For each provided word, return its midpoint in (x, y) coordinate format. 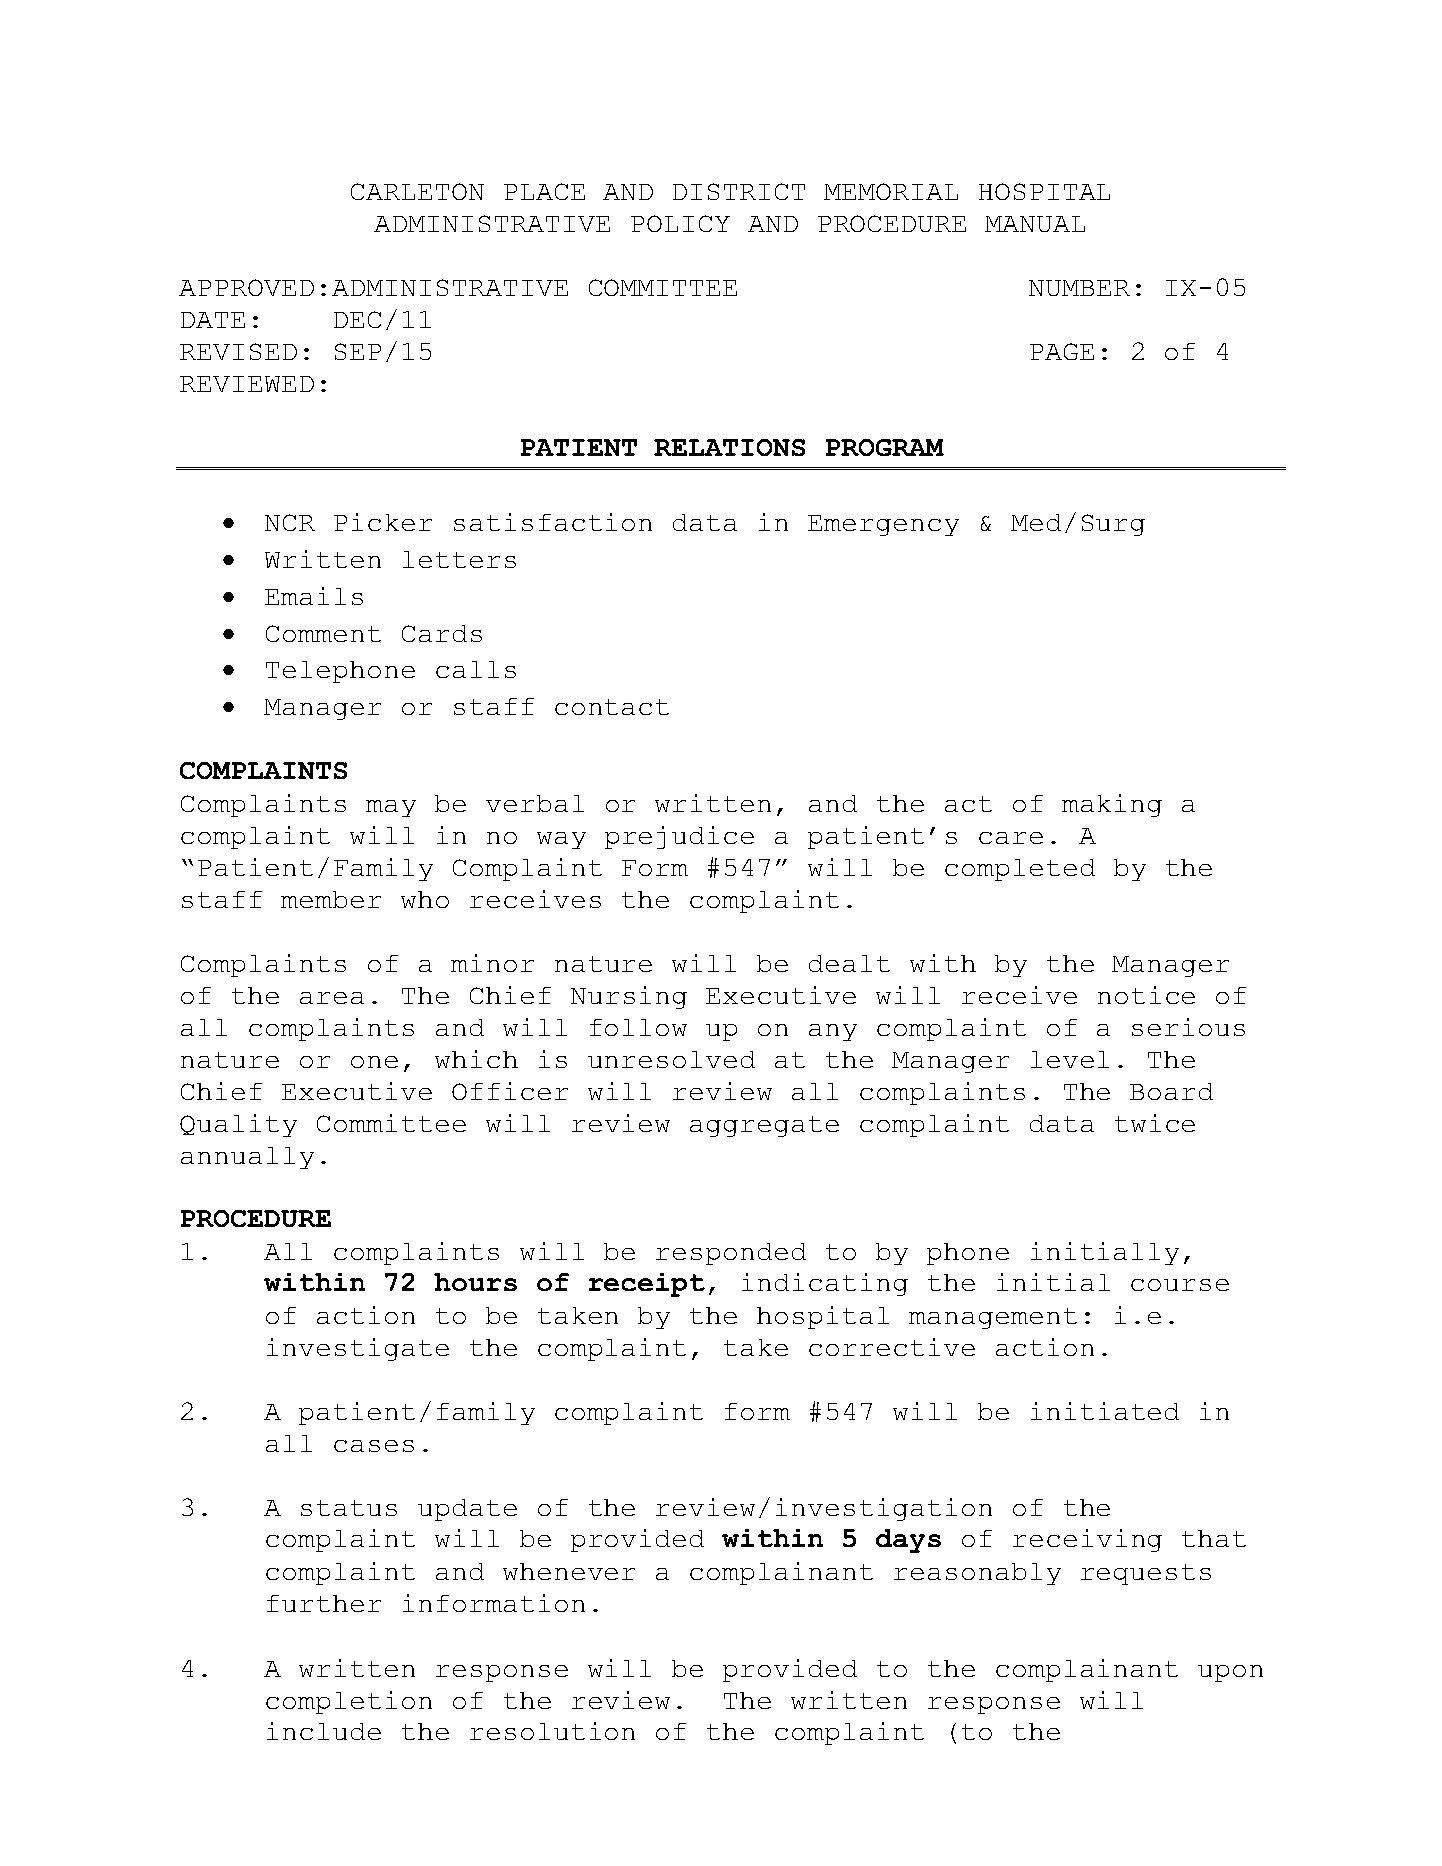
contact (612, 707)
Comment (323, 633)
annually (247, 1158)
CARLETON (417, 191)
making (1112, 805)
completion (349, 1702)
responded (731, 1254)
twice (1155, 1123)
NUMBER (1079, 288)
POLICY (680, 223)
